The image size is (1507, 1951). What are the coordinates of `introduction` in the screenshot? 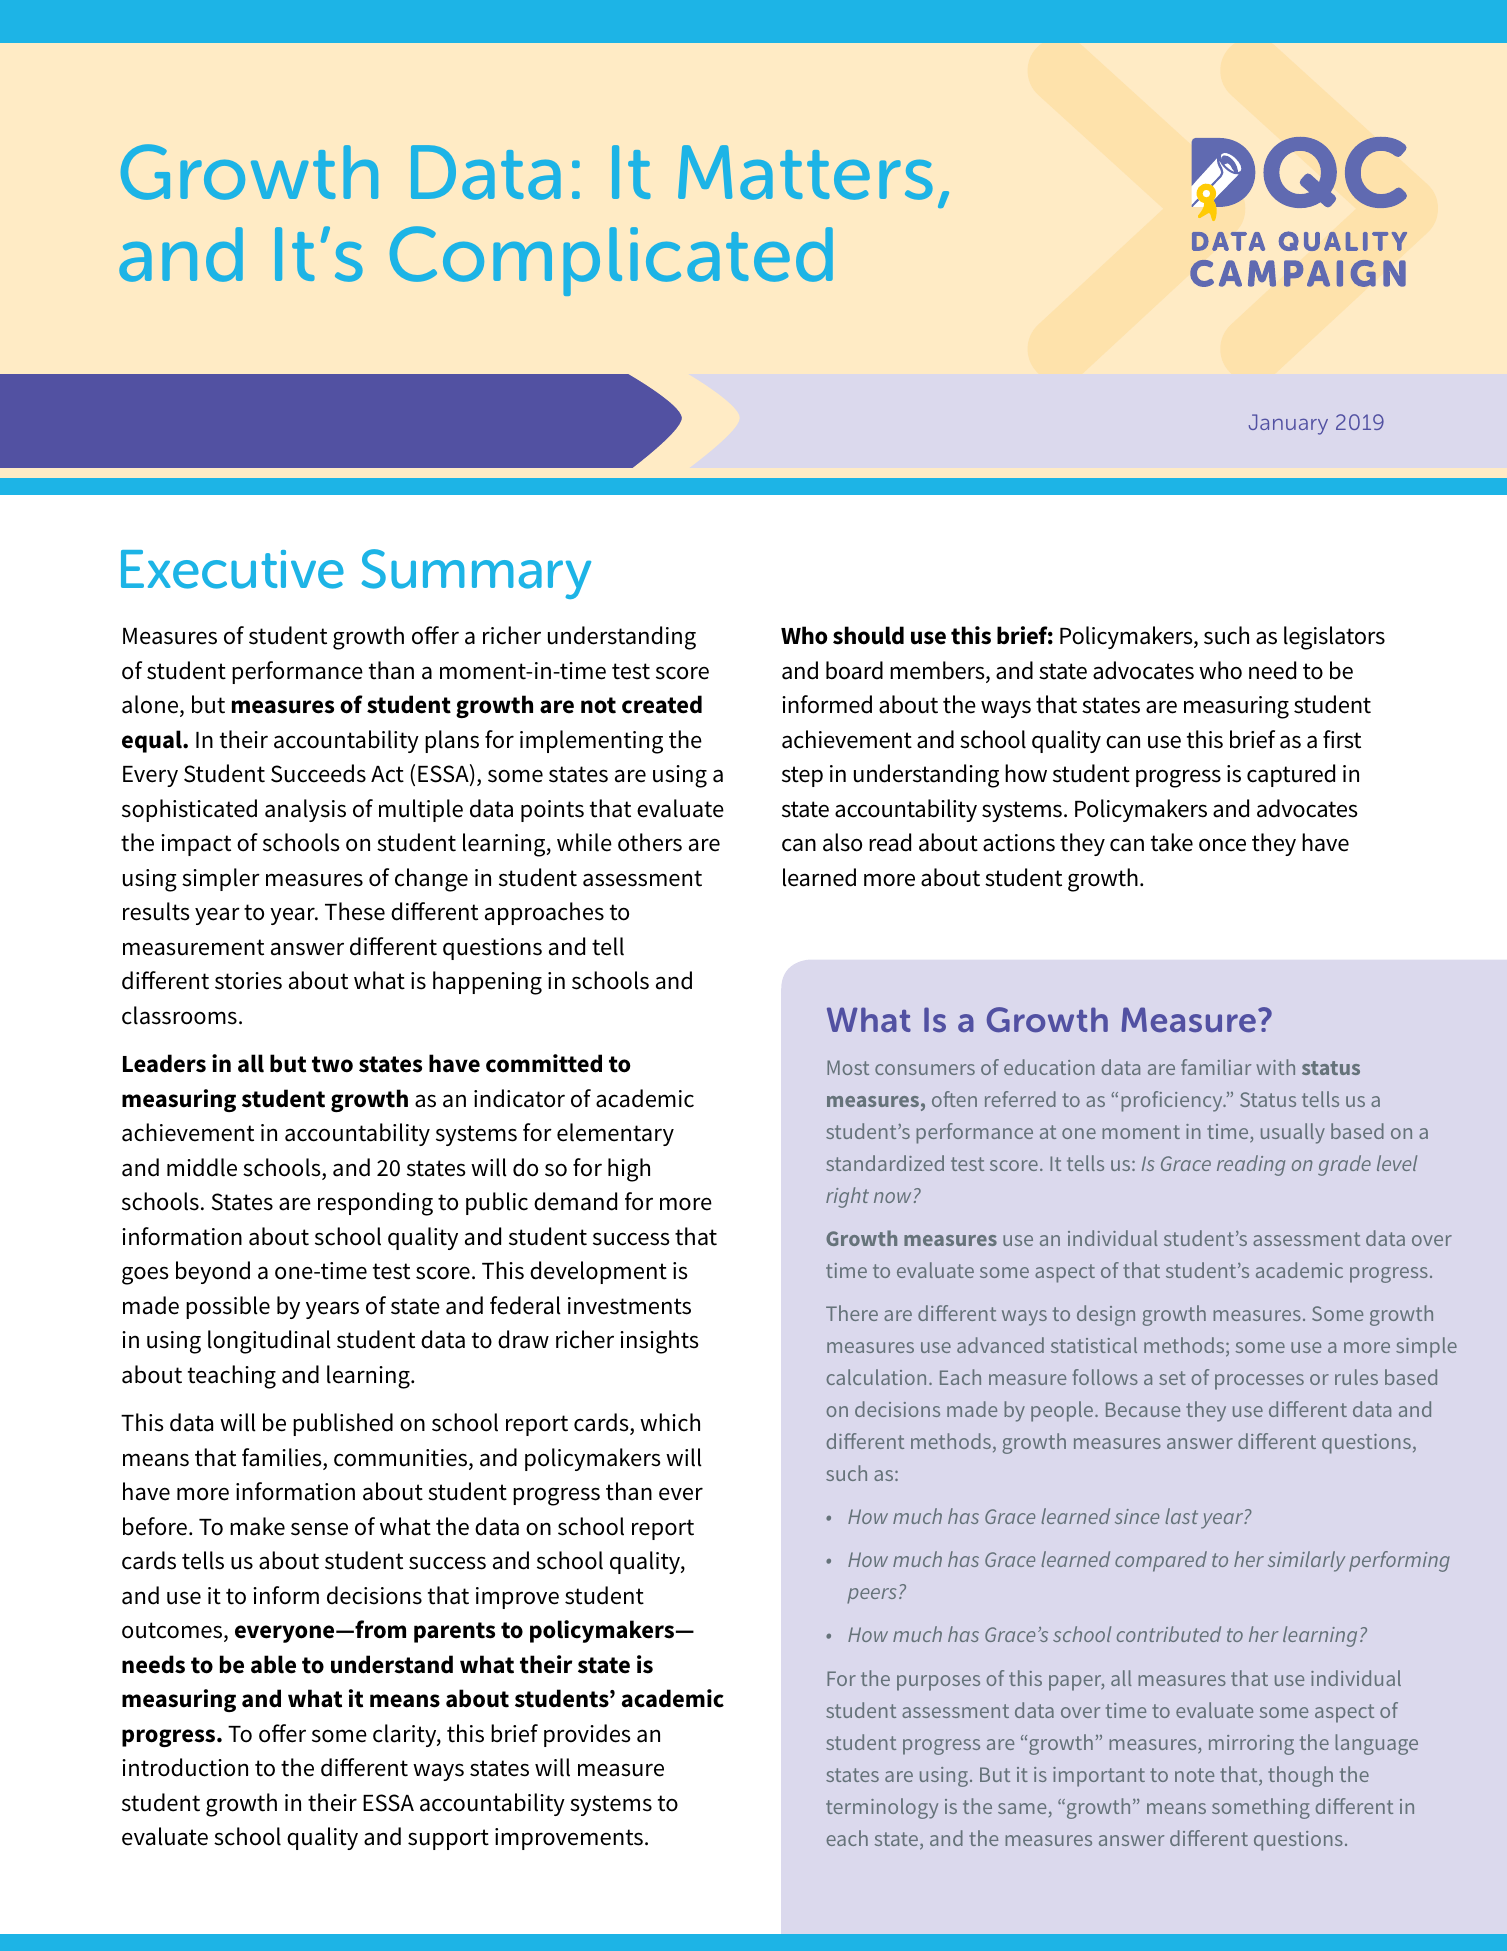 It's located at (185, 1767).
